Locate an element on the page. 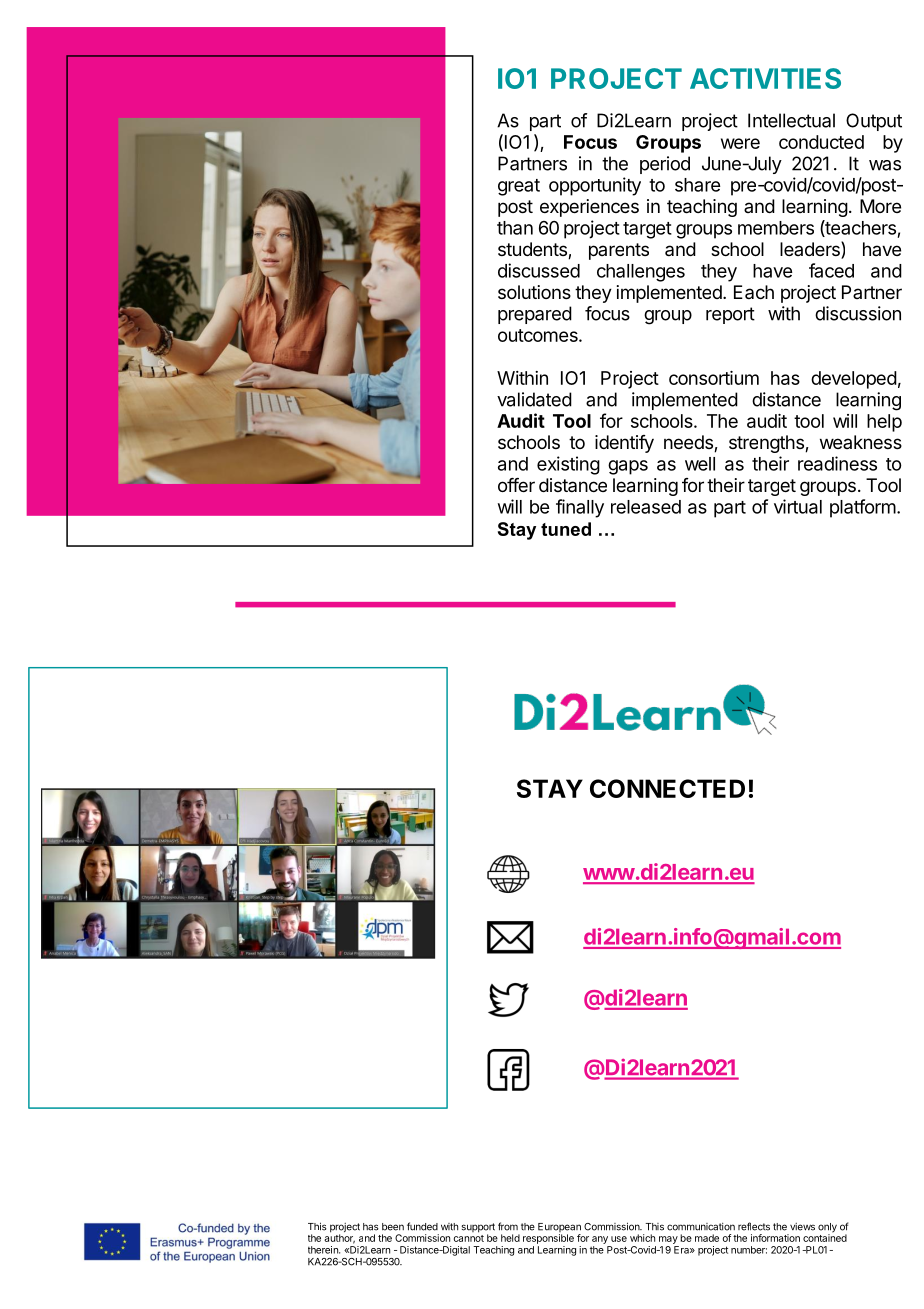  cannot is located at coordinates (469, 1238).
